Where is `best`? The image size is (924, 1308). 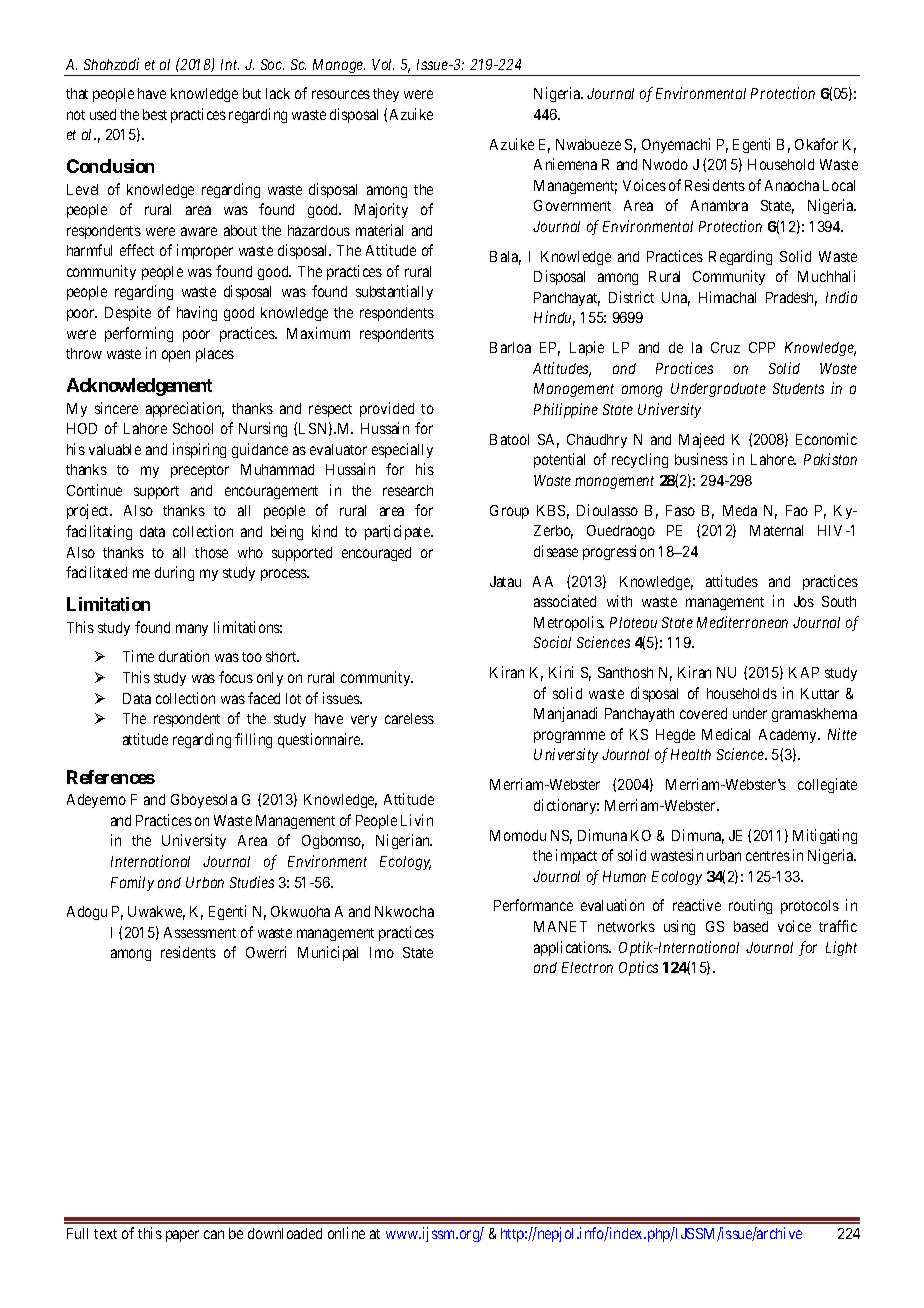
best is located at coordinates (155, 114).
